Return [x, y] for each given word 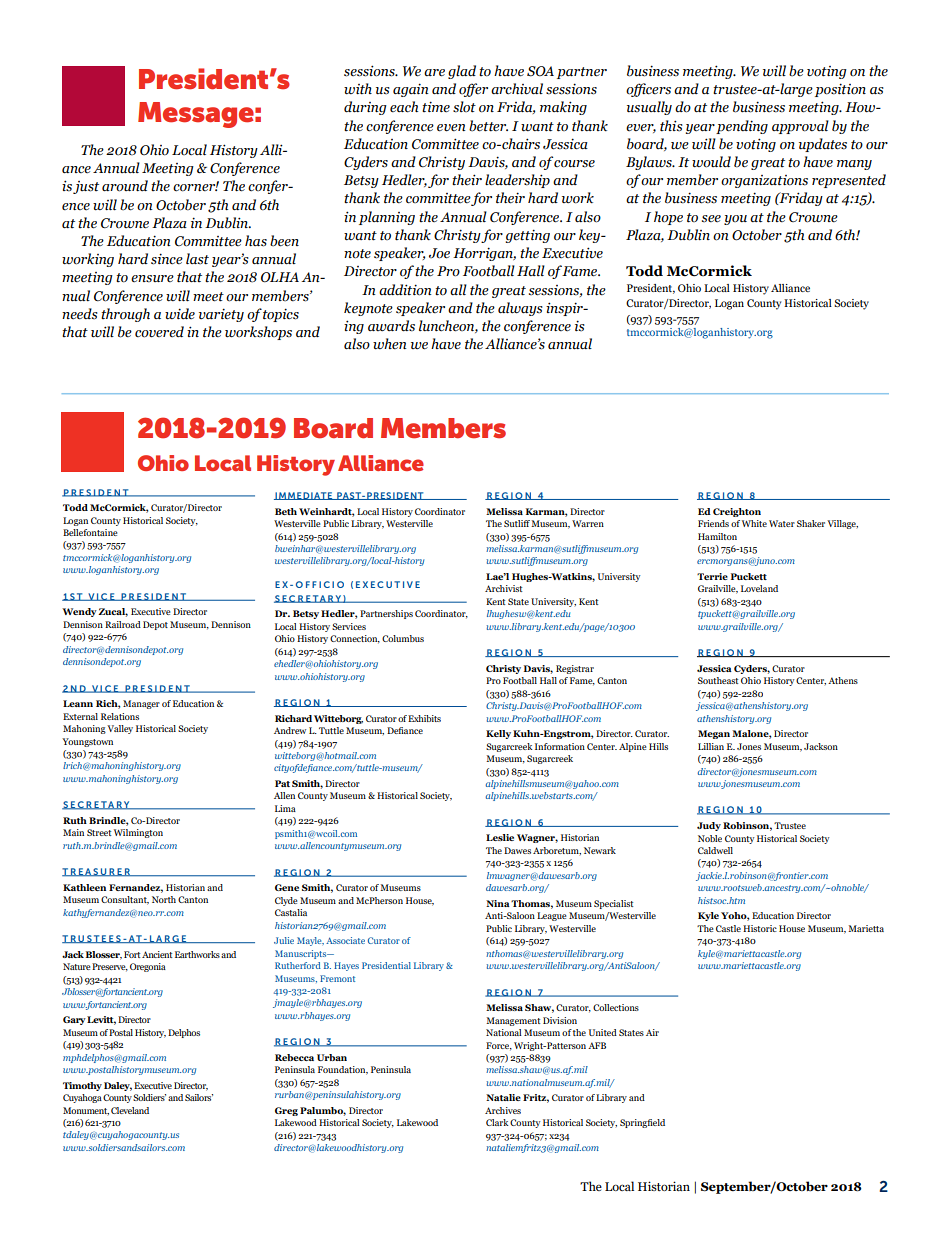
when [390, 344]
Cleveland [130, 1110]
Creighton [737, 512]
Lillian [711, 746]
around [125, 186]
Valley [120, 729]
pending [742, 127]
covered [159, 332]
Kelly [498, 734]
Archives [503, 1110]
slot [464, 107]
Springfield [642, 1123]
